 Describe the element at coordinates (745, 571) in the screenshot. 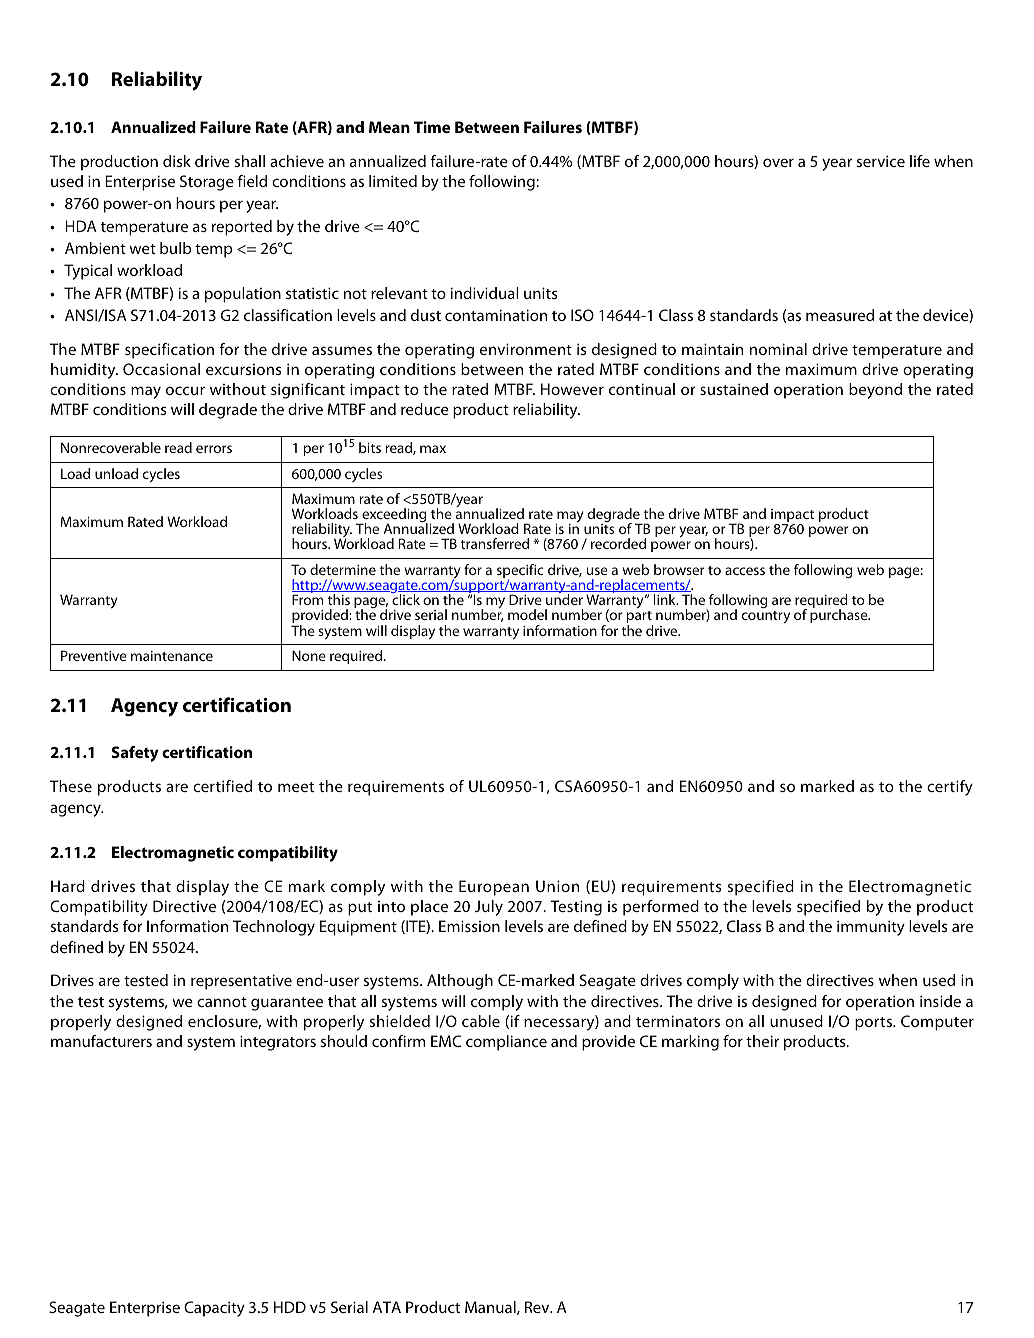

I see `access` at that location.
